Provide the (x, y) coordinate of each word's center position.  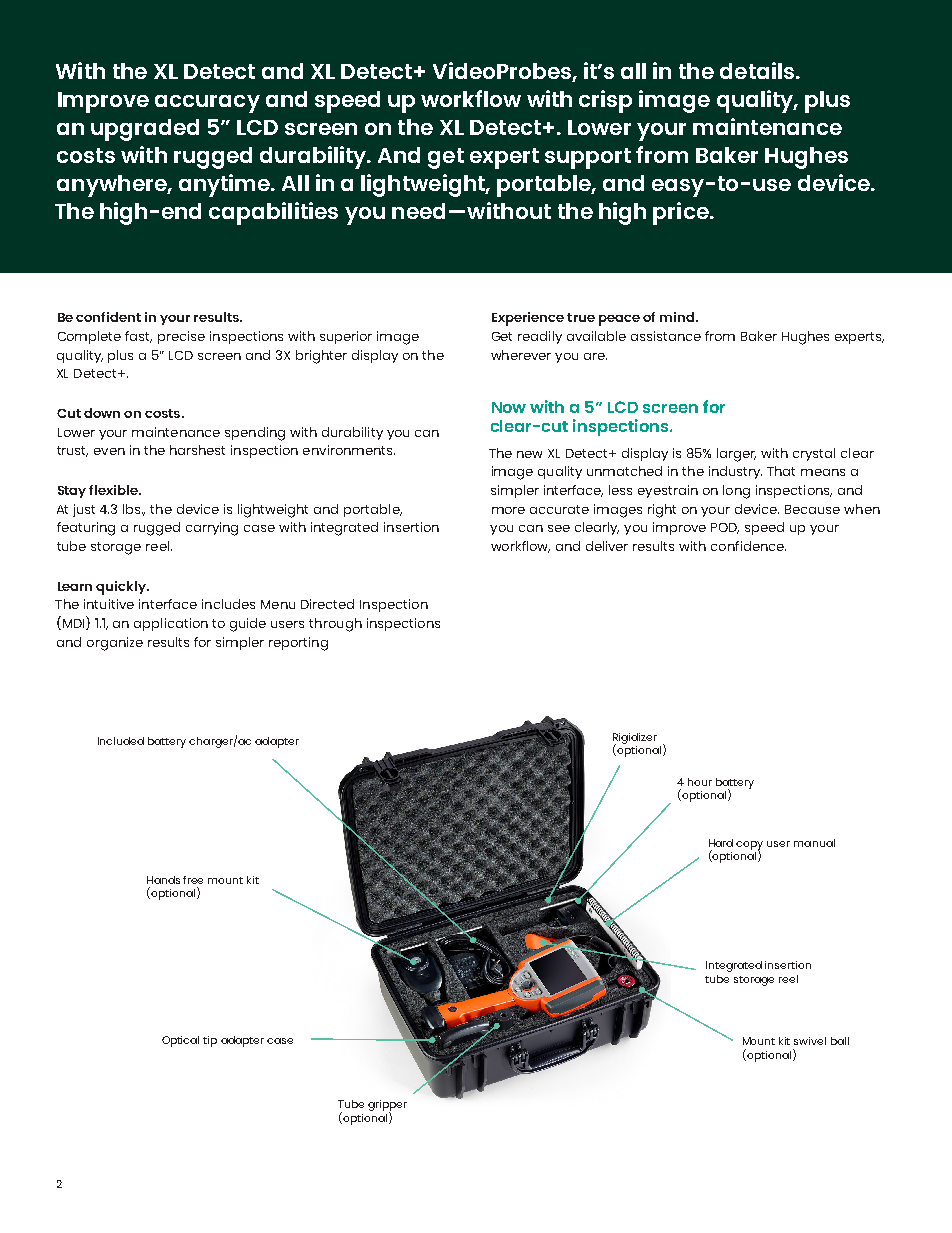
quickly (122, 588)
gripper (387, 1107)
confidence (748, 546)
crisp (605, 101)
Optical (180, 1041)
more (508, 510)
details (757, 70)
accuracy (207, 104)
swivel (810, 1041)
